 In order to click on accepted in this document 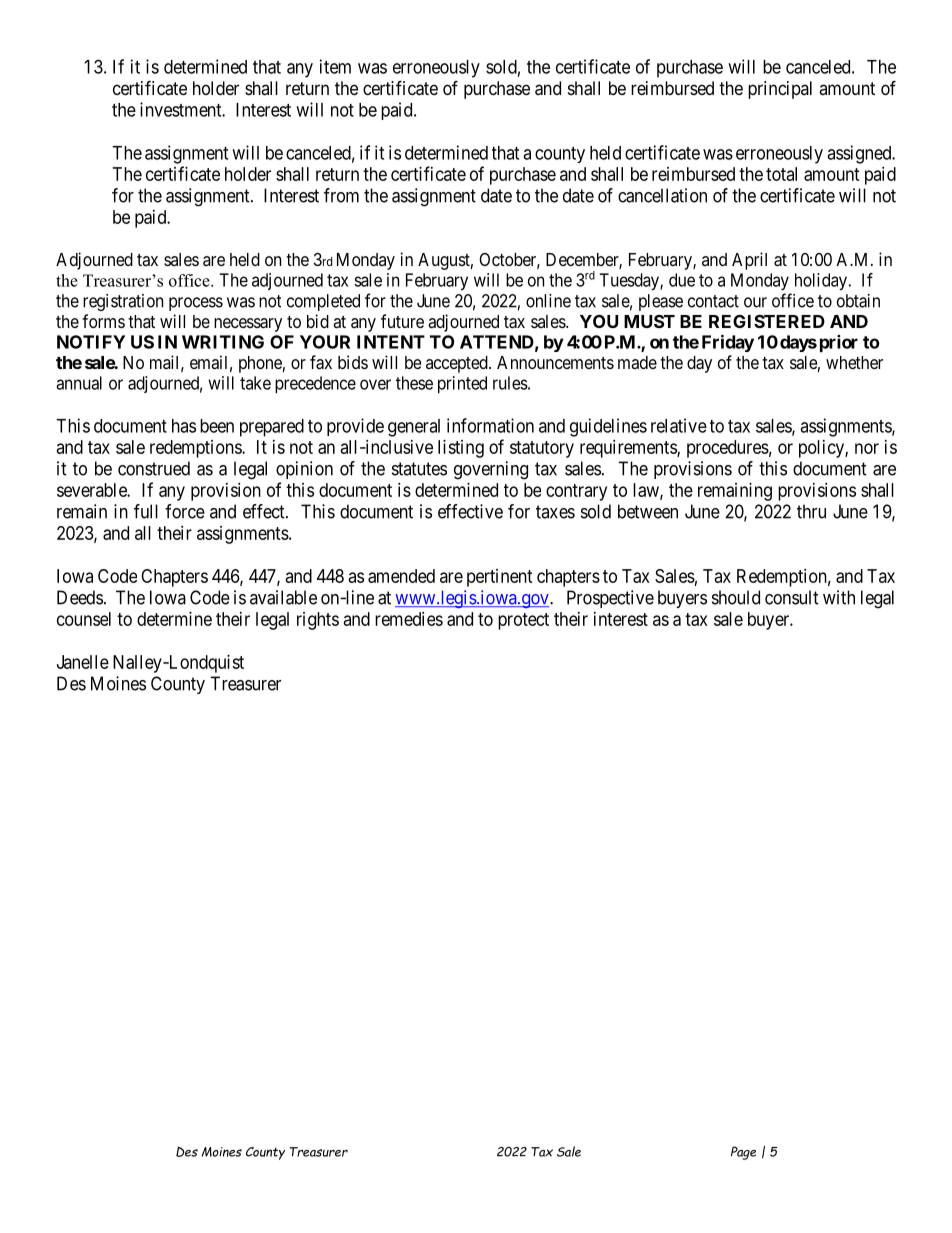, I will do `click(458, 364)`.
